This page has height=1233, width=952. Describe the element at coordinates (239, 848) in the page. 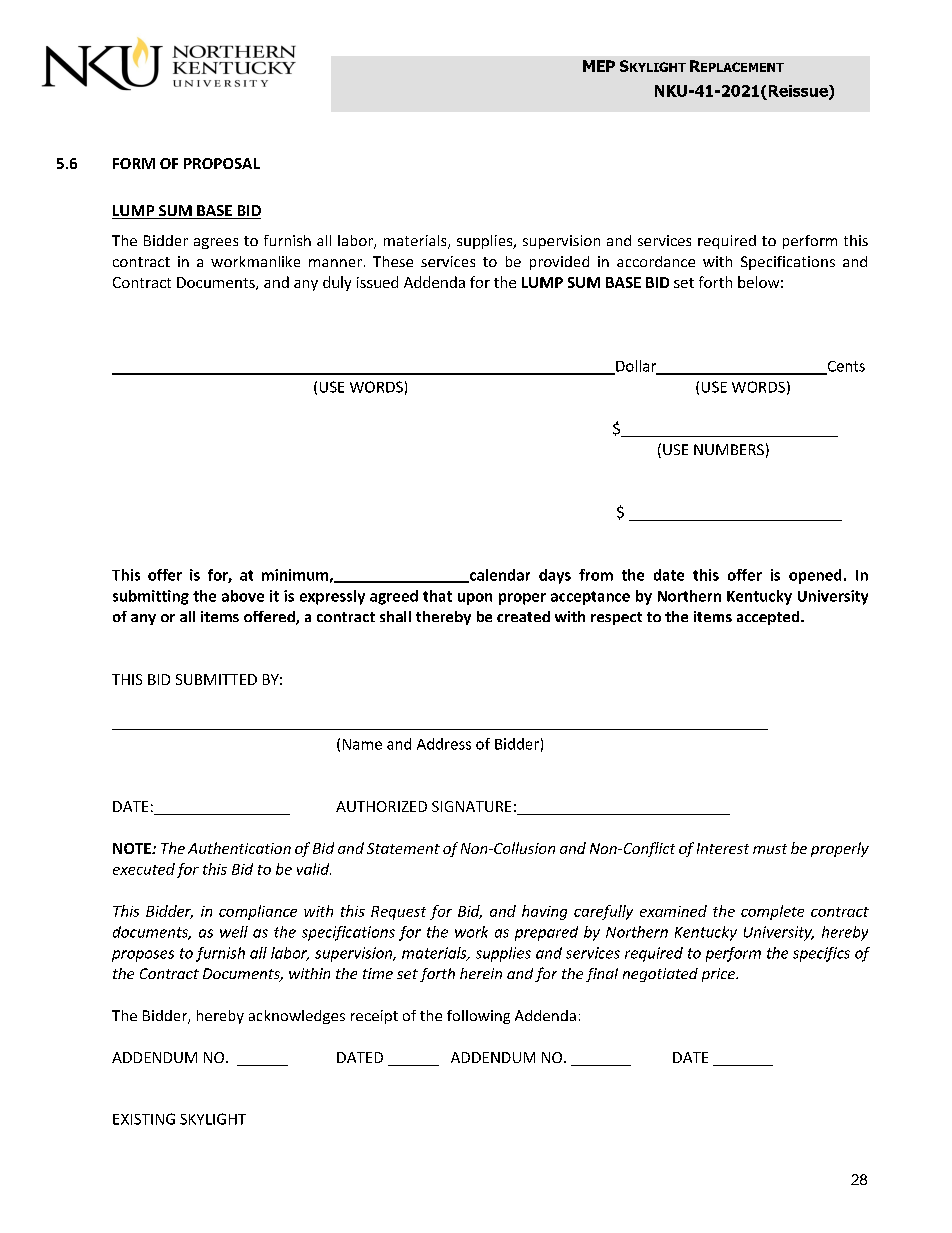

I see `Authentication` at that location.
